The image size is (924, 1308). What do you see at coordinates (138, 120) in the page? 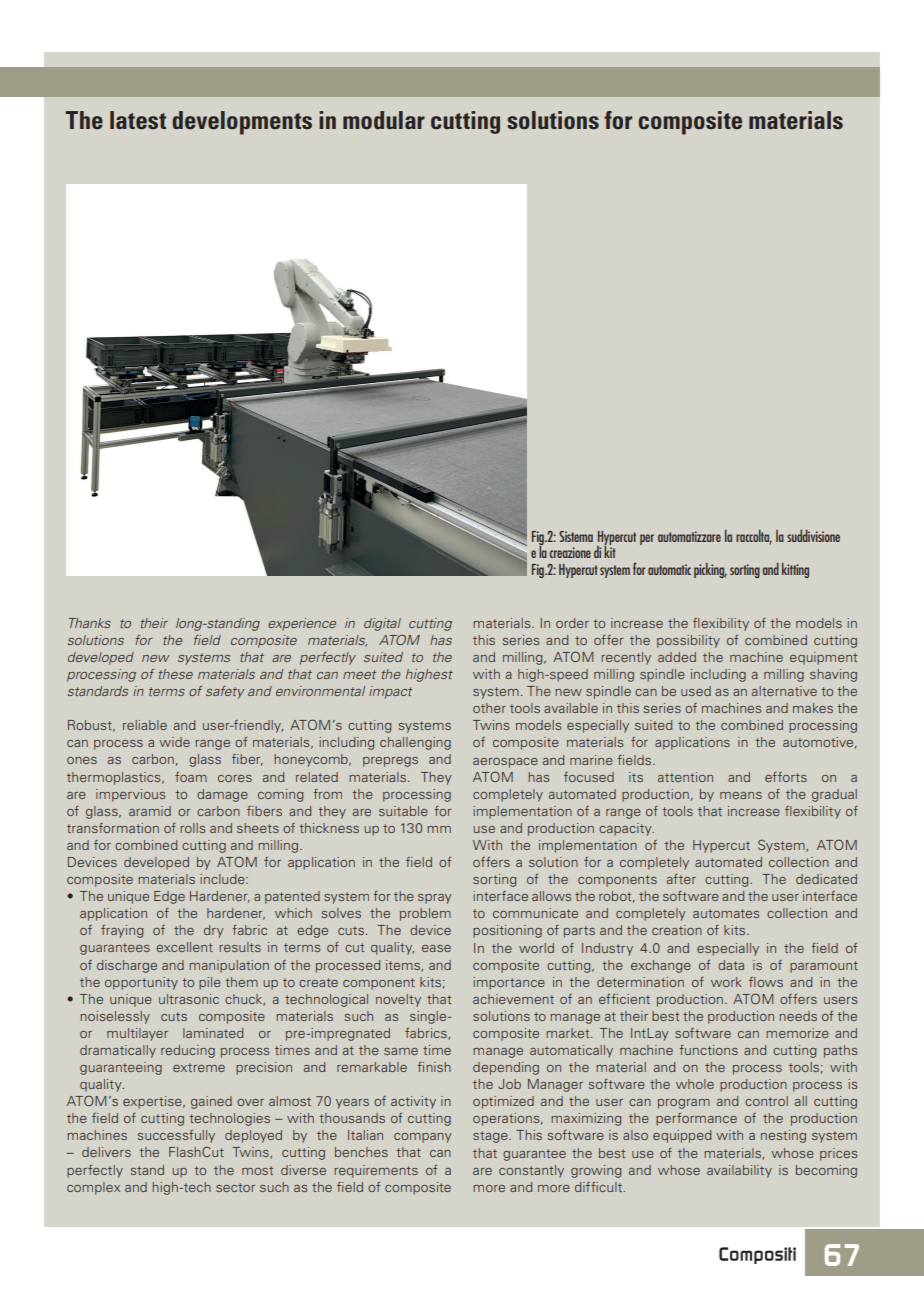
I see `latest` at bounding box center [138, 120].
